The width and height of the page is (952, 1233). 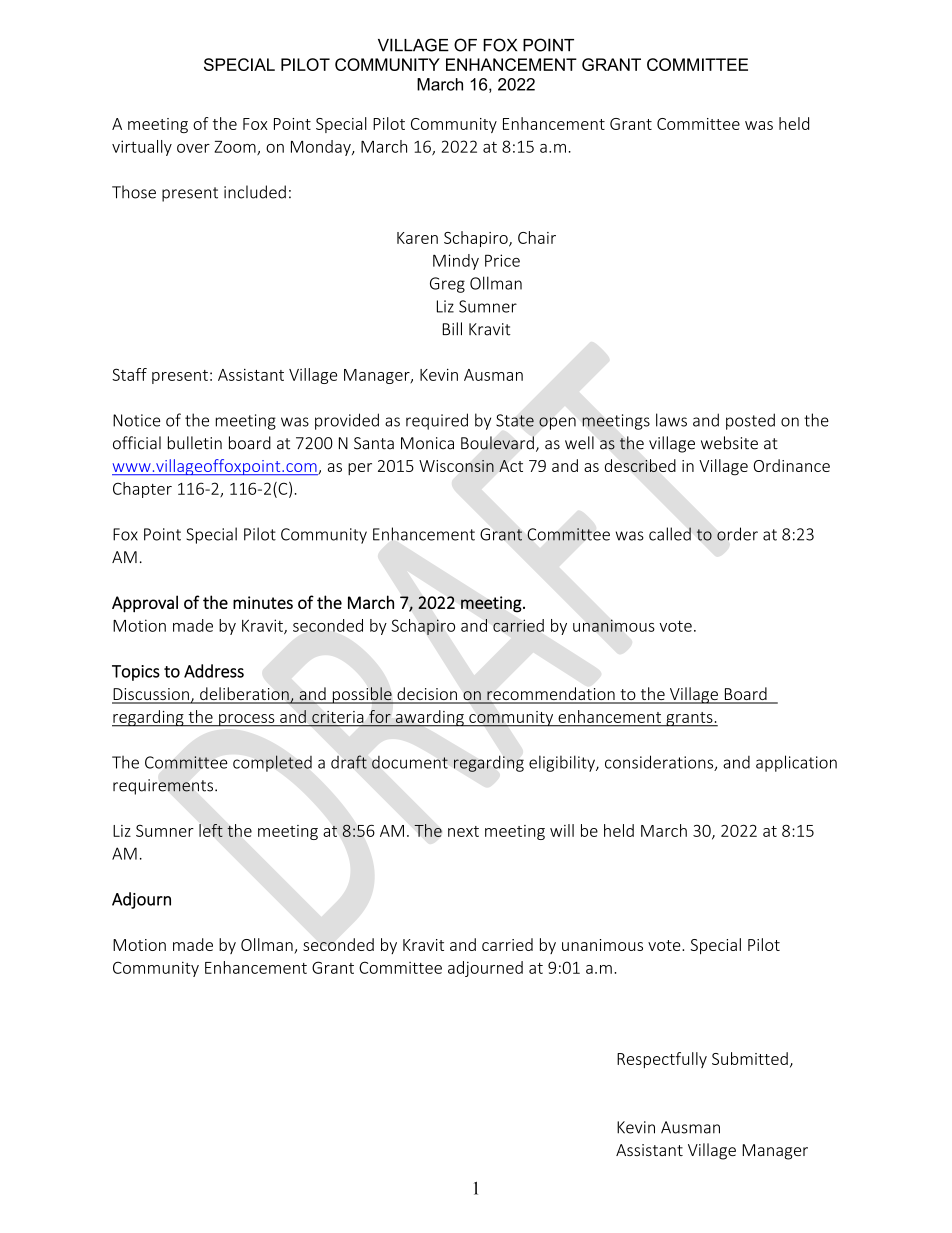 I want to click on awarding, so click(x=429, y=718).
